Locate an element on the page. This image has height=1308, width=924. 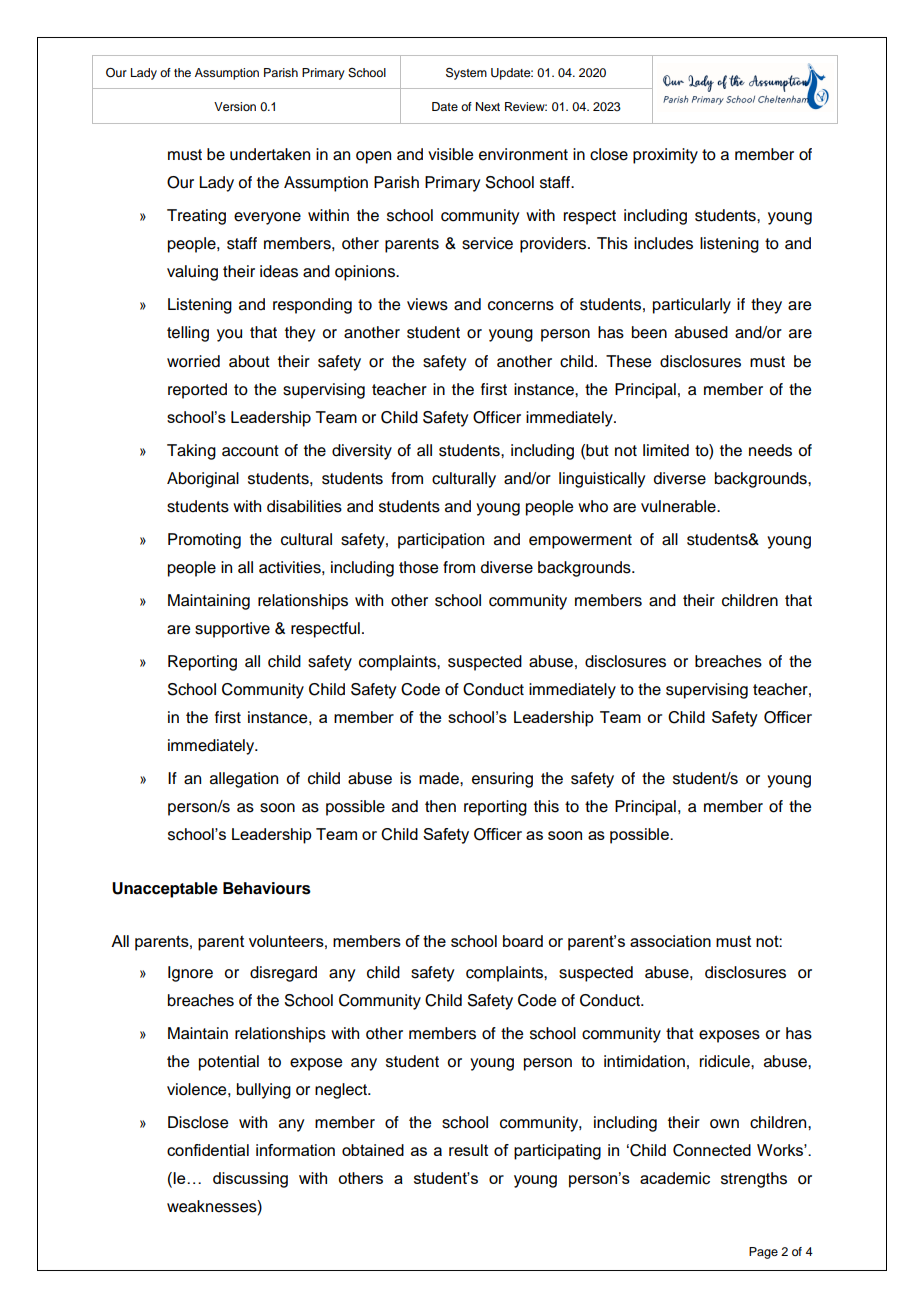
been is located at coordinates (649, 332).
